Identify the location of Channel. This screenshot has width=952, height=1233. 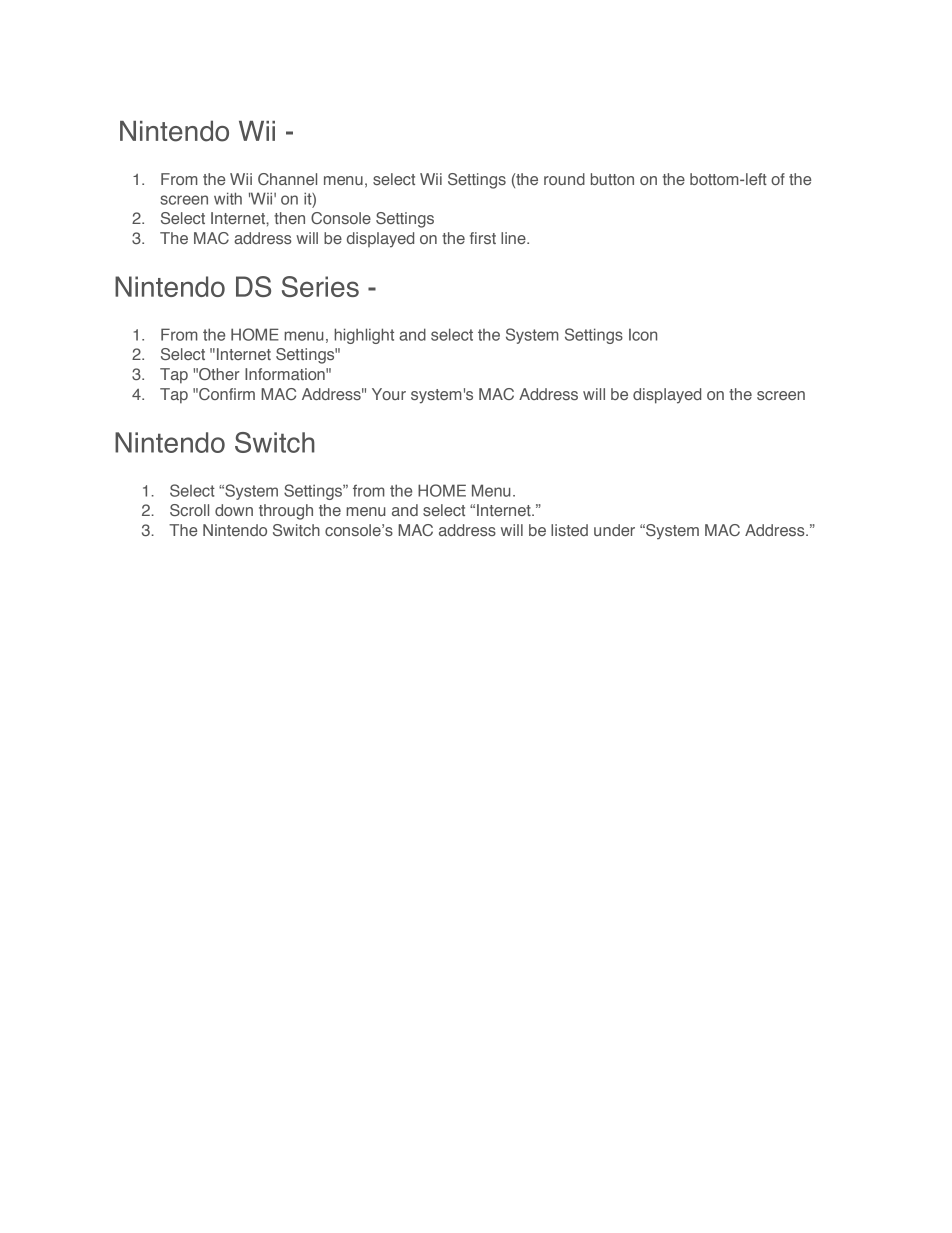
(287, 179).
